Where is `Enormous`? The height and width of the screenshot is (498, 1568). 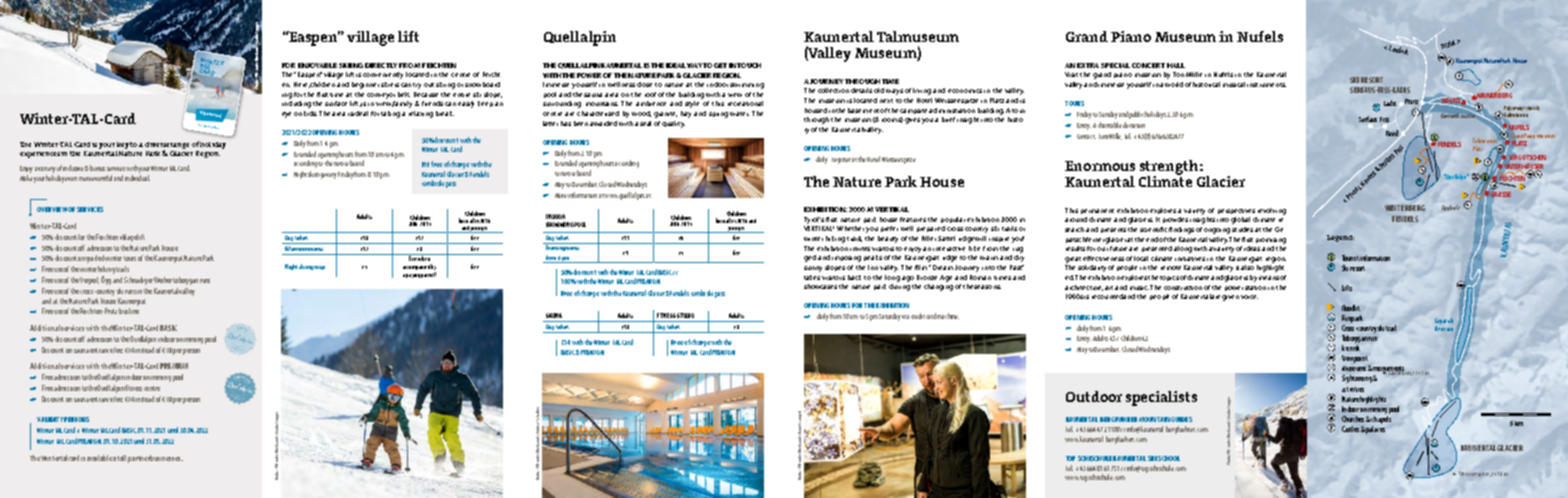 Enormous is located at coordinates (1100, 166).
